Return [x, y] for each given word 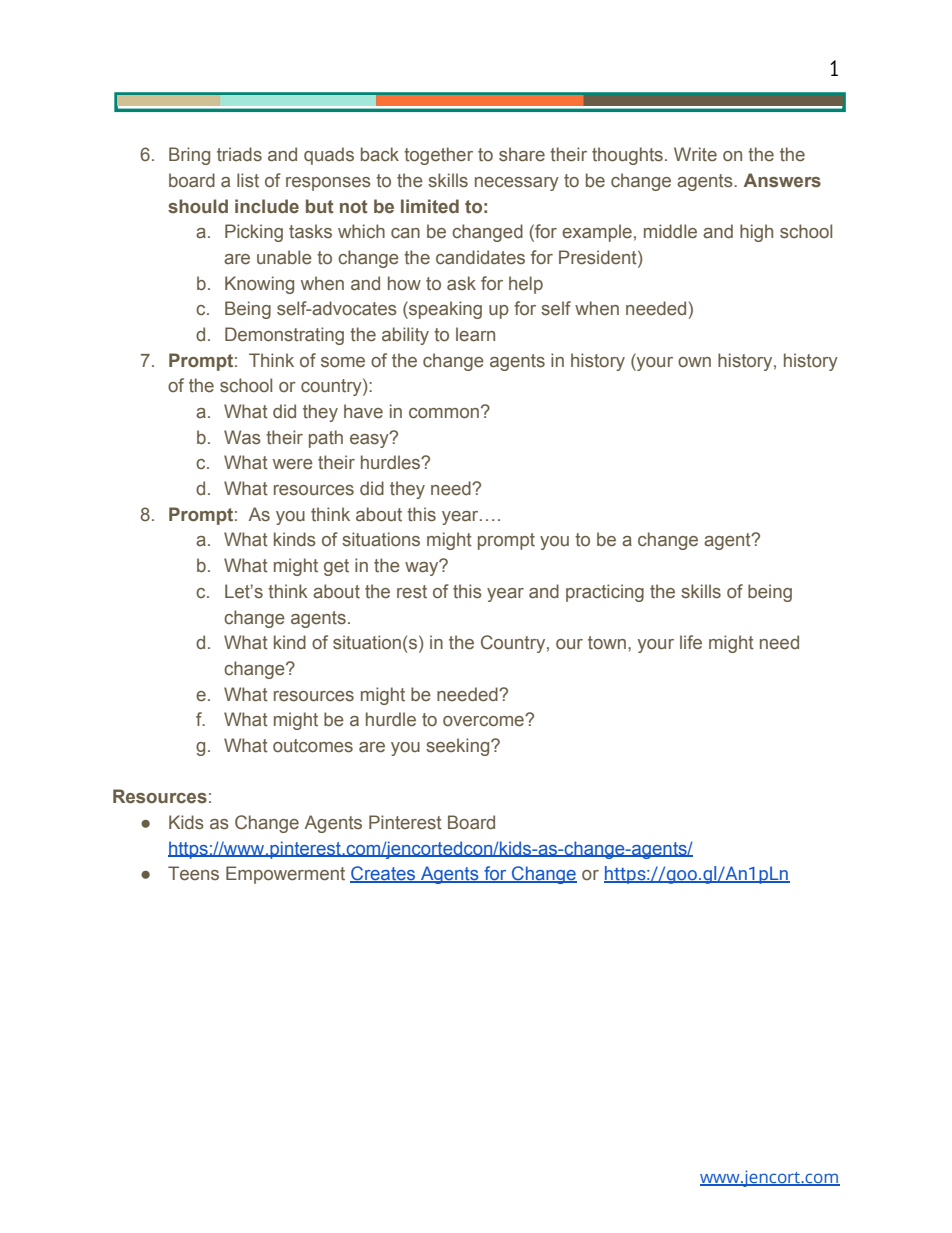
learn [475, 334]
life [691, 642]
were [293, 464]
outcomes [313, 746]
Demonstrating [284, 336]
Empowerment [285, 875]
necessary [517, 184]
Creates [384, 874]
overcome [484, 721]
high [756, 233]
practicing [605, 593]
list [248, 180]
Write [695, 154]
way [423, 568]
